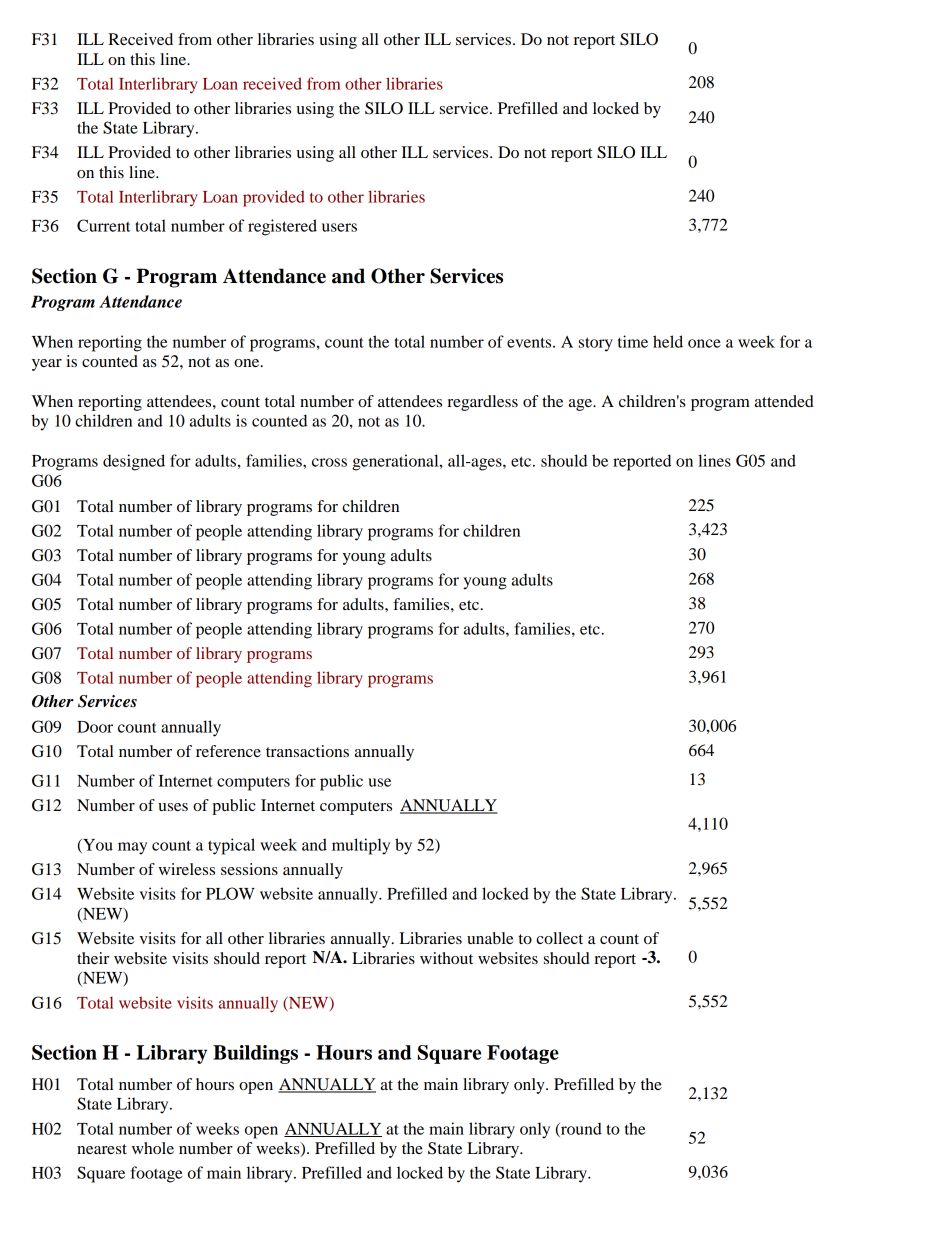 This screenshot has width=952, height=1233. What do you see at coordinates (361, 846) in the screenshot?
I see `multiply` at bounding box center [361, 846].
